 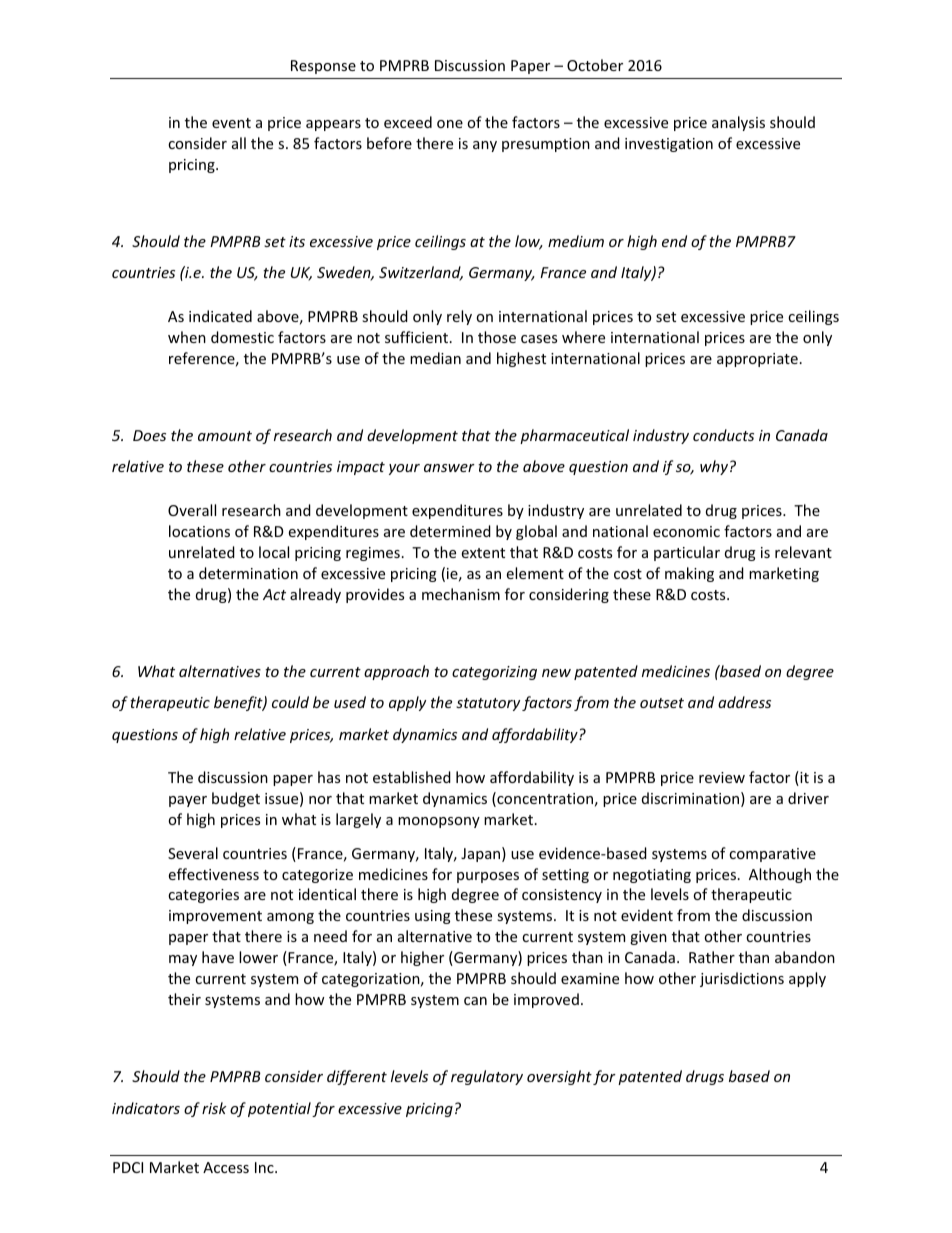 What do you see at coordinates (487, 1077) in the image?
I see `regulatory` at bounding box center [487, 1077].
